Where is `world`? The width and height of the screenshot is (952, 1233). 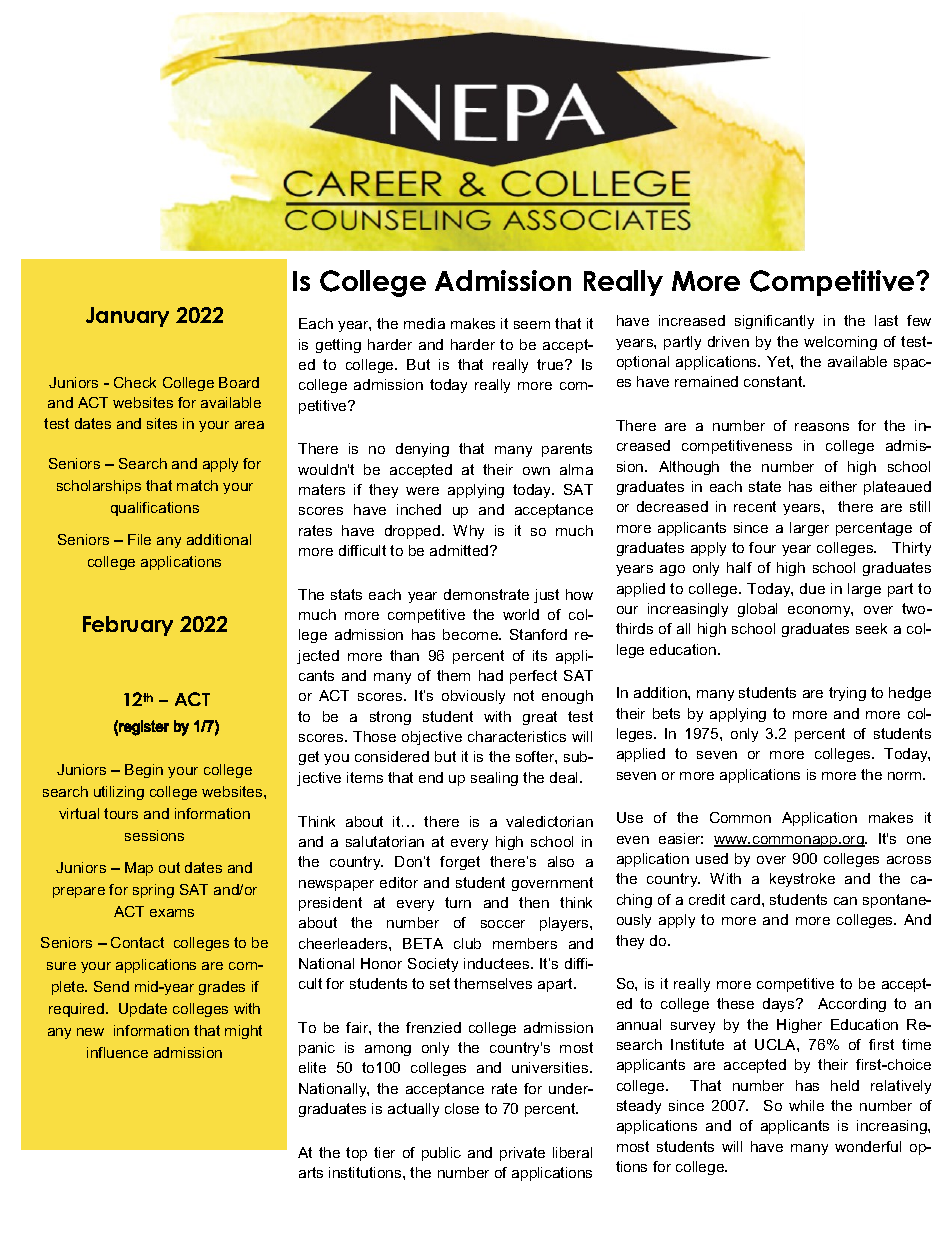 world is located at coordinates (521, 614).
